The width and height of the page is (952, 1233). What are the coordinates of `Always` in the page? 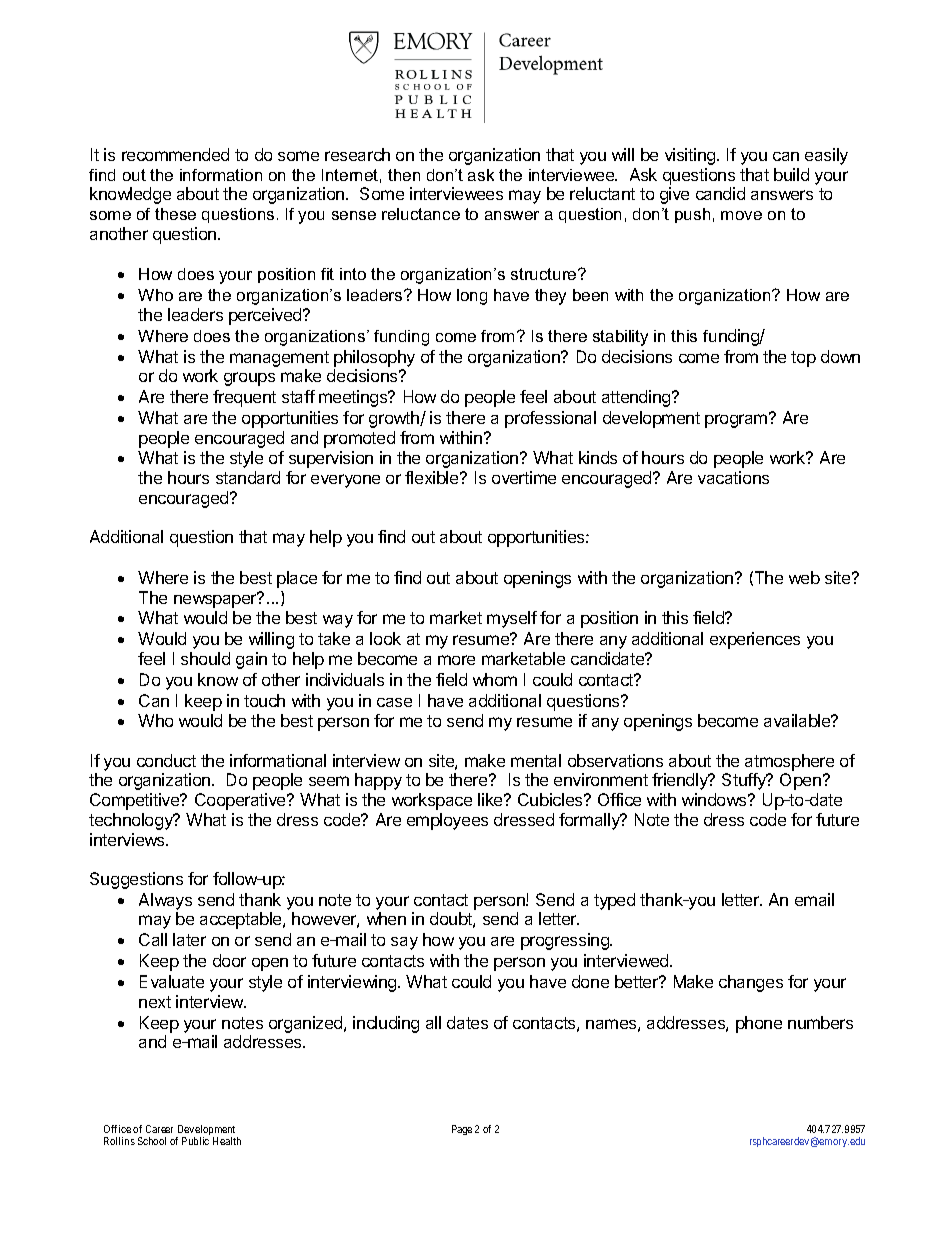 It's located at (165, 901).
